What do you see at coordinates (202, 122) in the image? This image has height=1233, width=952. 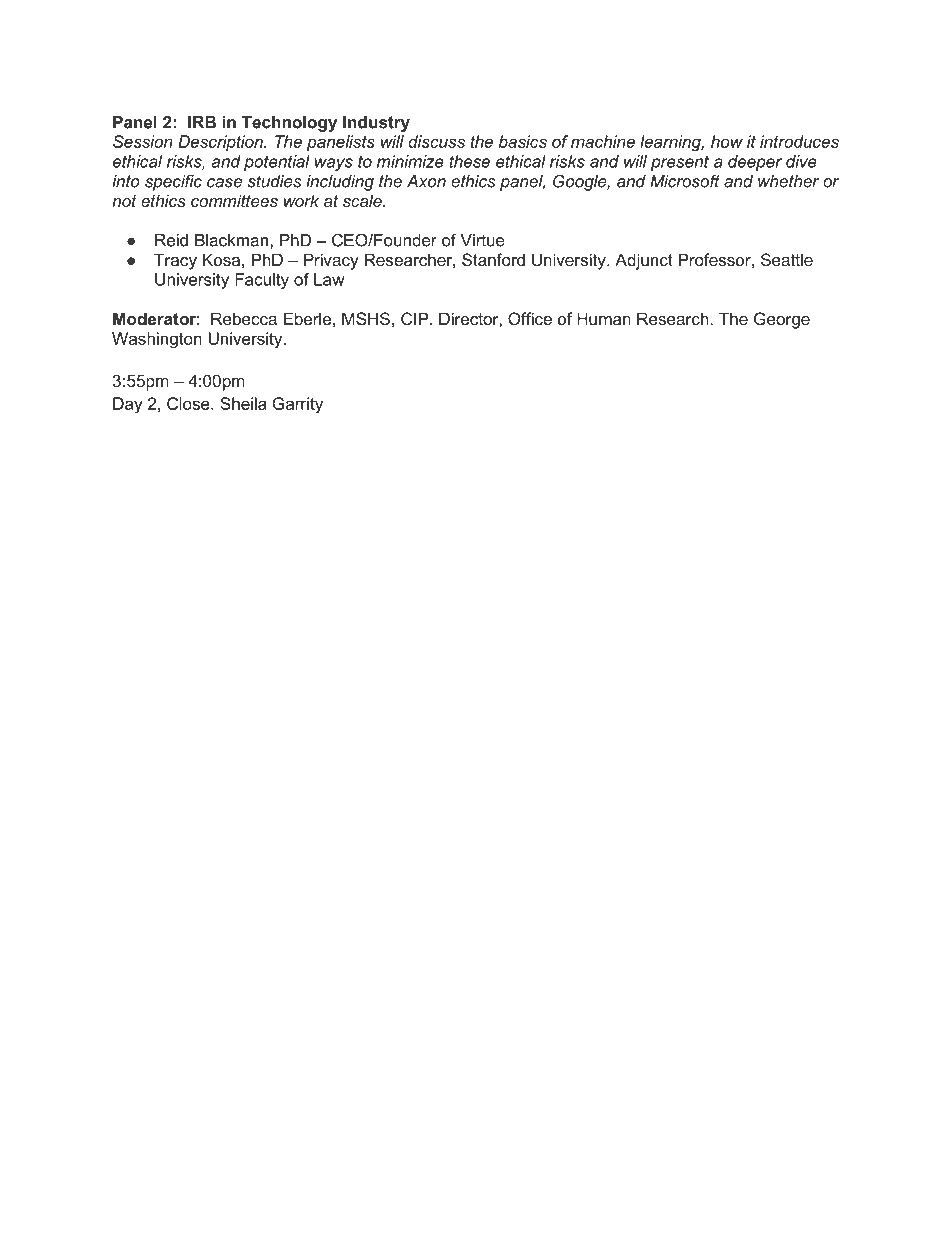 I see `IRB` at bounding box center [202, 122].
